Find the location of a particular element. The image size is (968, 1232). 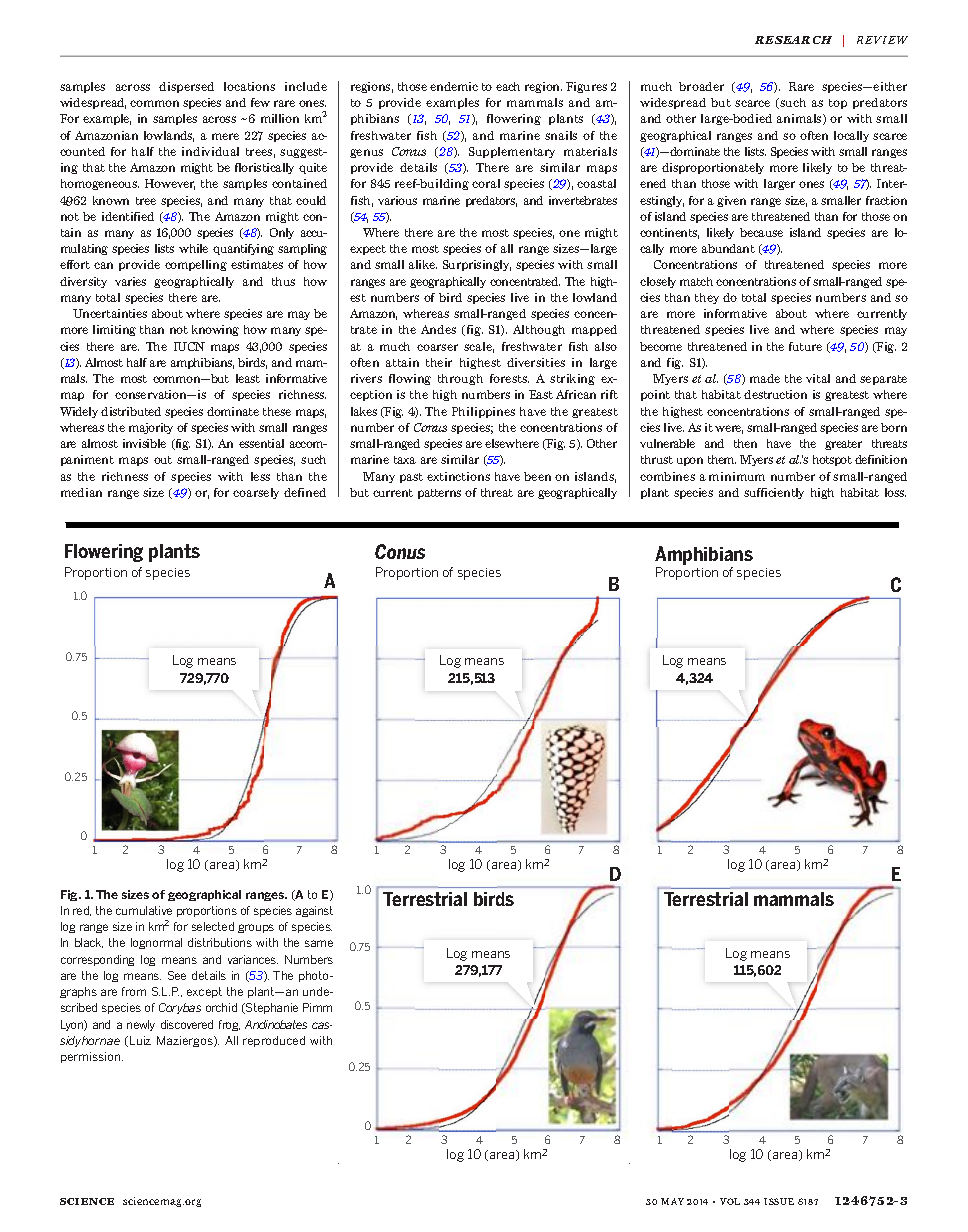

ISSUE is located at coordinates (779, 1201).
